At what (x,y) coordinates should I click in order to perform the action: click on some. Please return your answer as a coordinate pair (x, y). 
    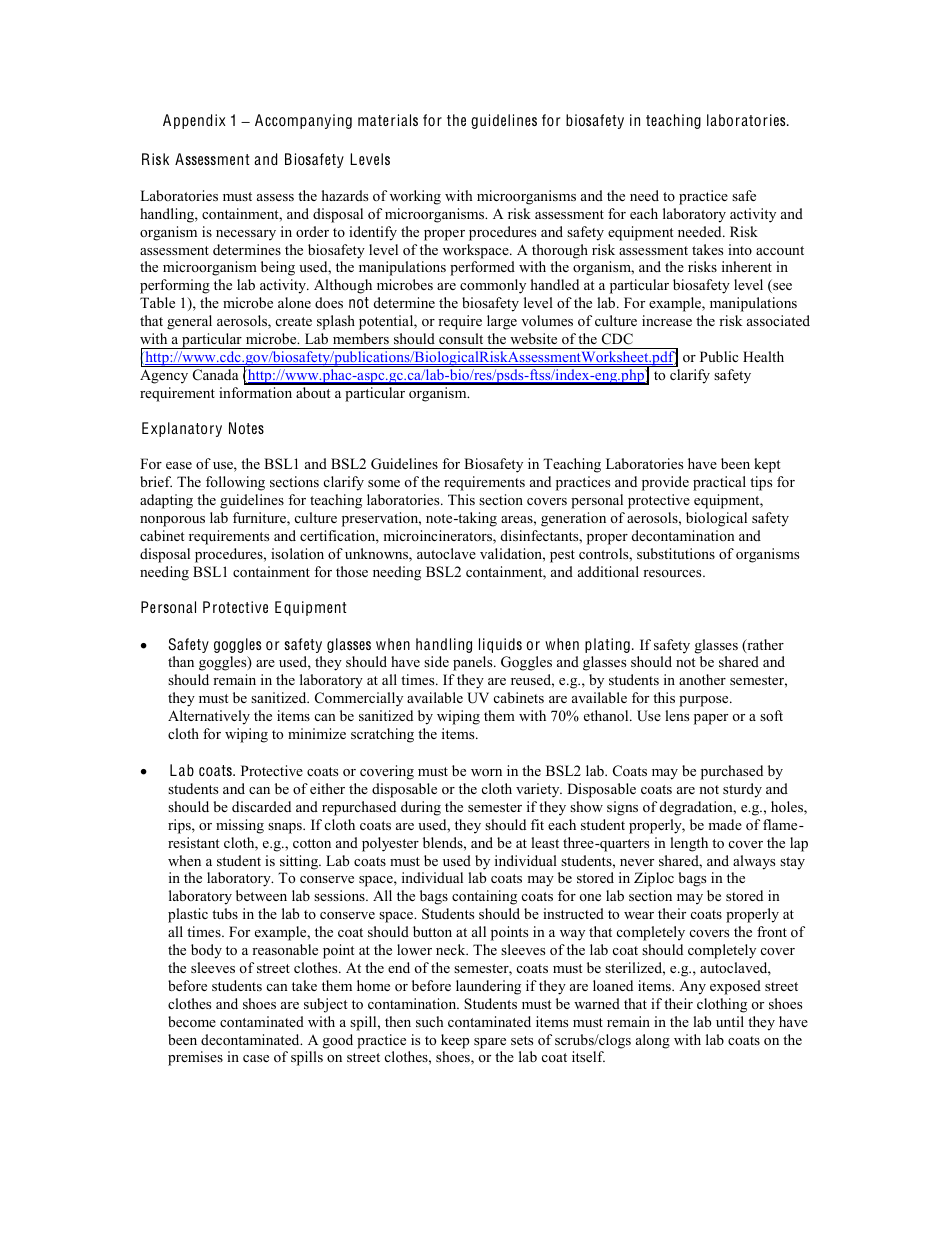
    Looking at the image, I should click on (384, 483).
